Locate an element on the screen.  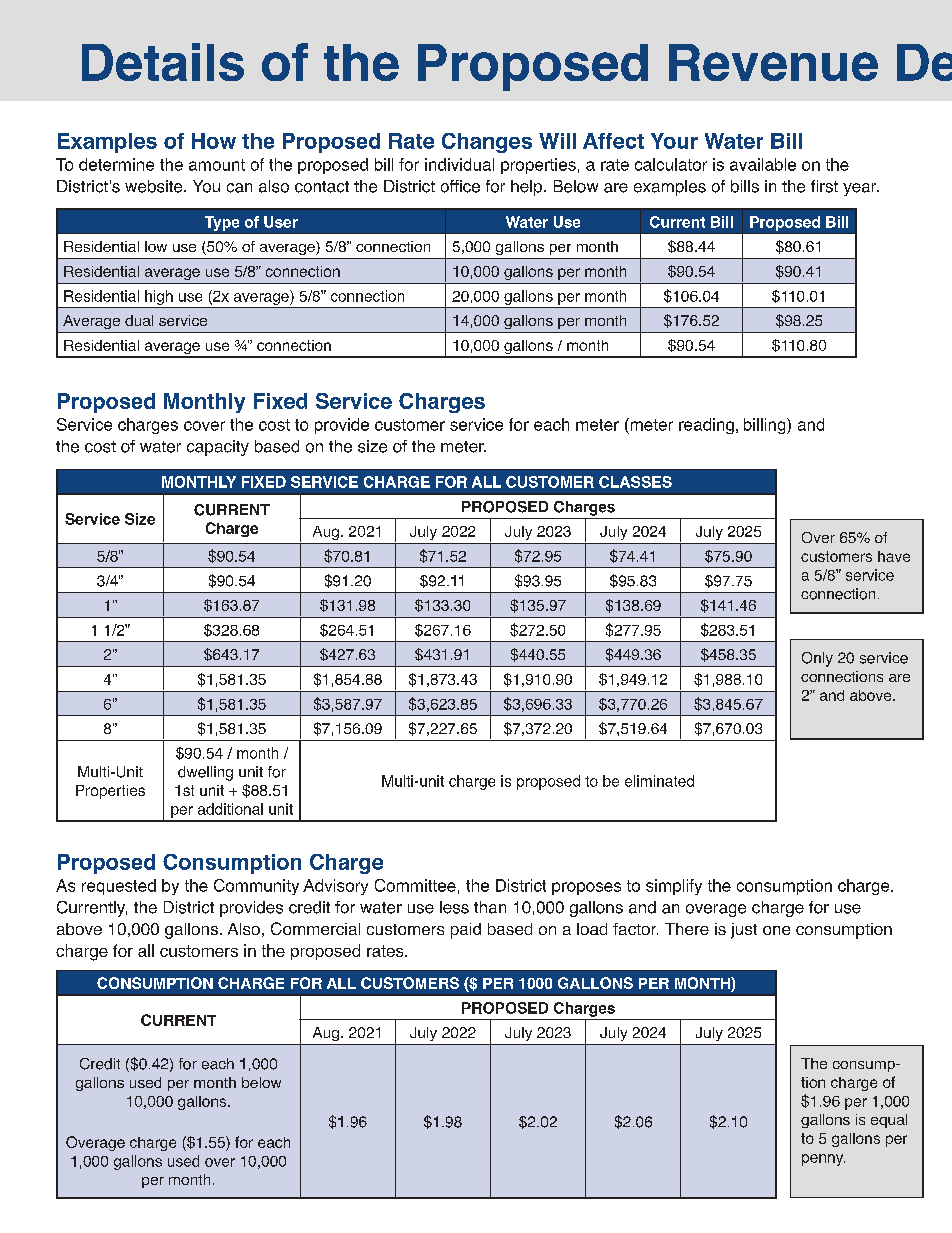
paid is located at coordinates (466, 931).
